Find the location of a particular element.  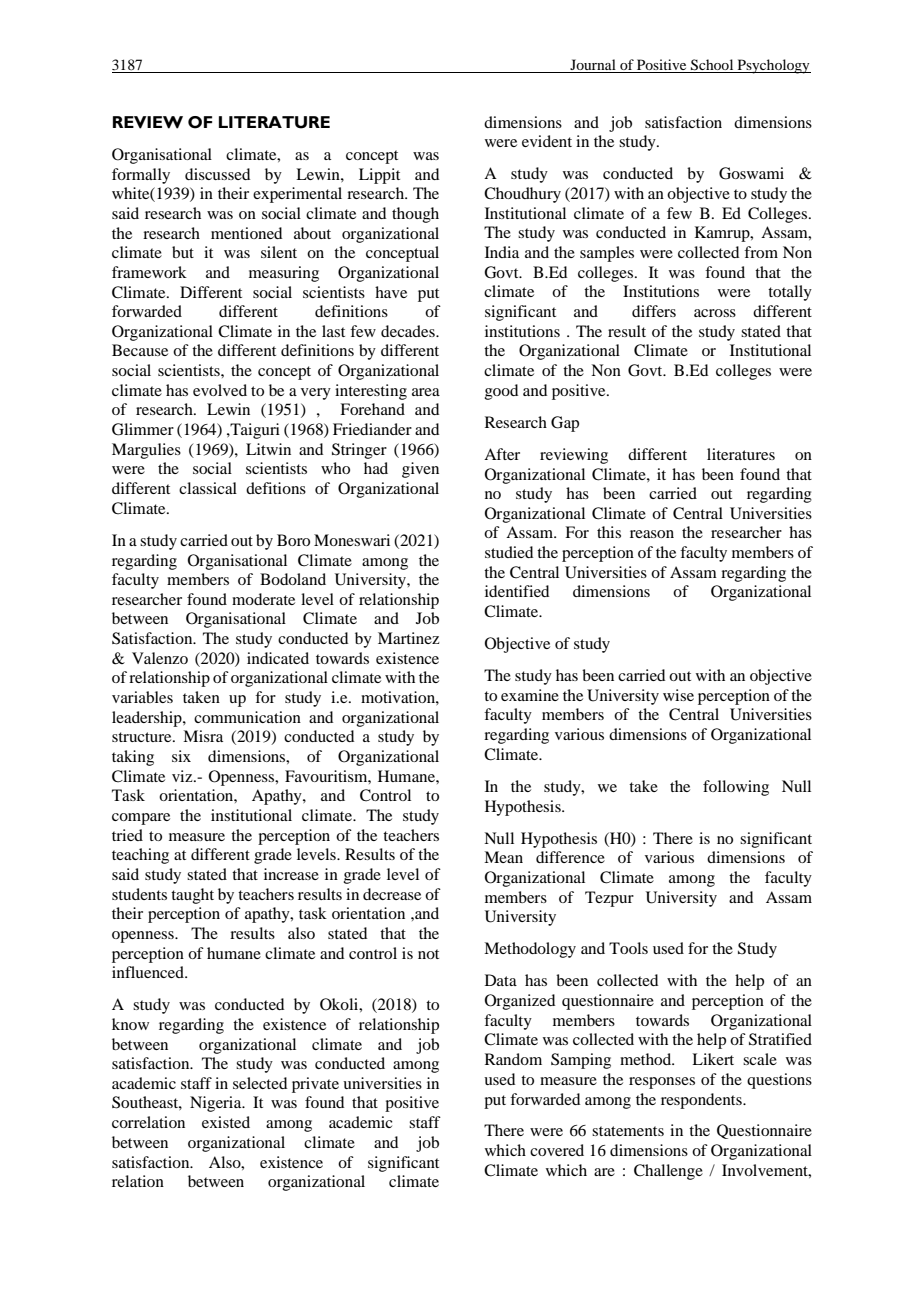

reason is located at coordinates (652, 534).
